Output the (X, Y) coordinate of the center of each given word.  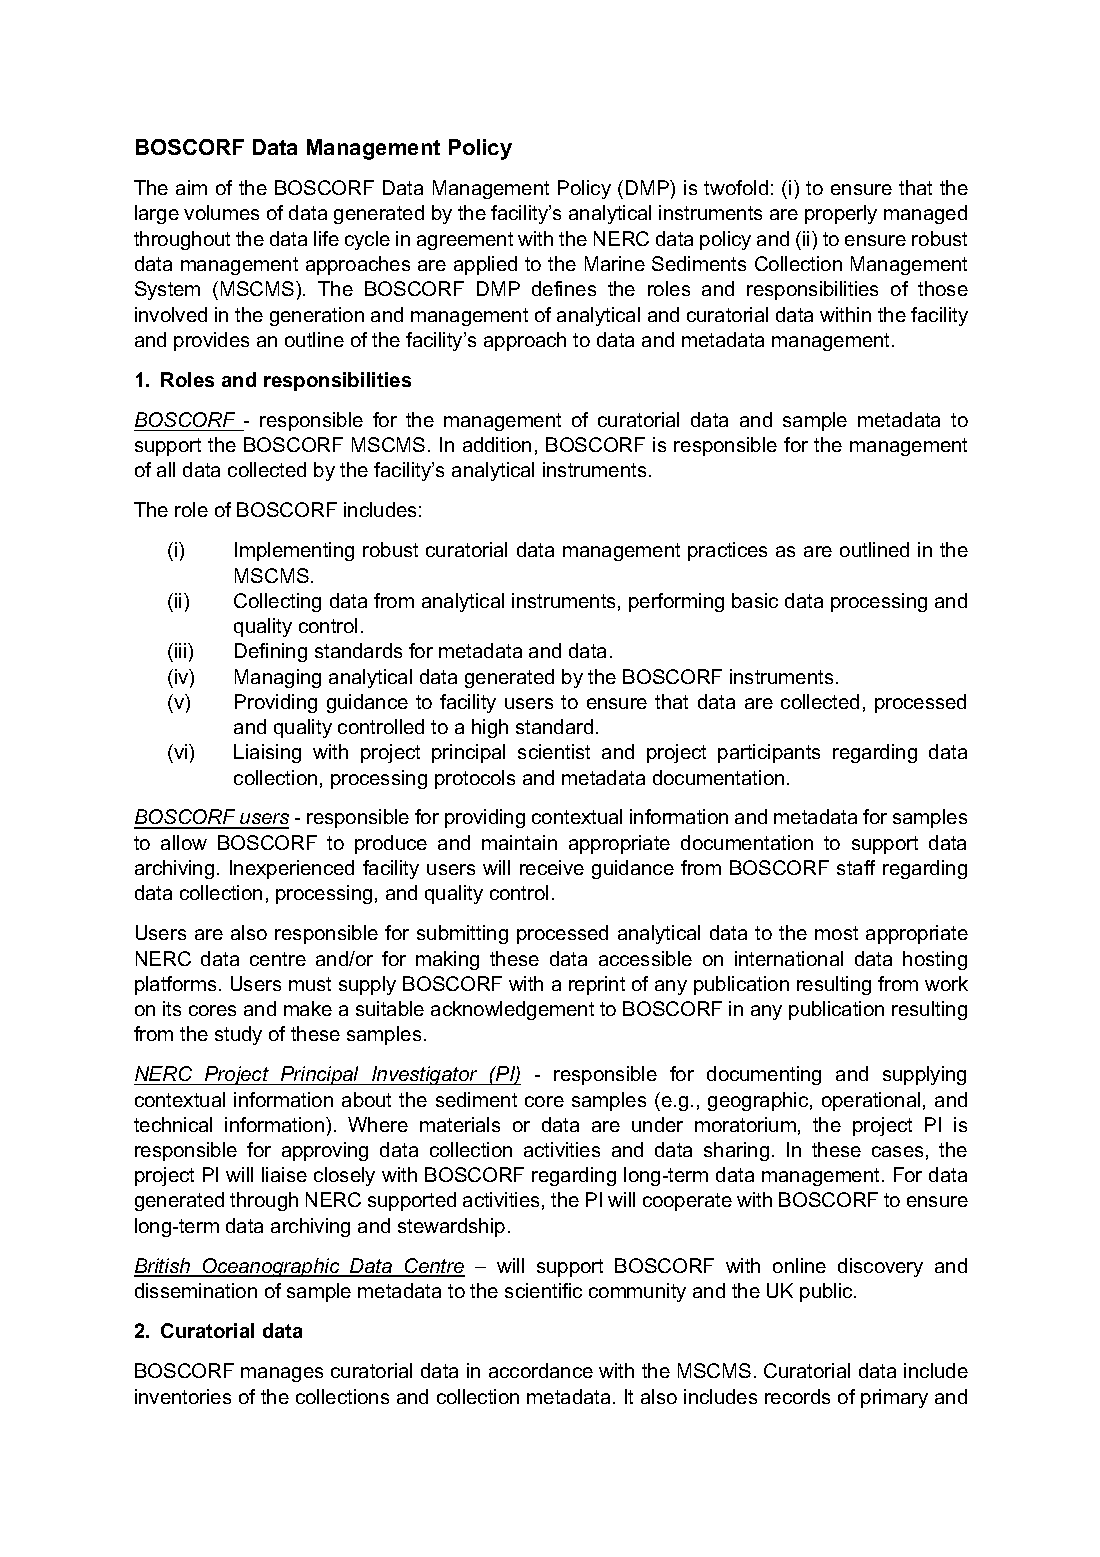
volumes (221, 212)
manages (282, 1374)
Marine (615, 263)
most (836, 933)
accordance (541, 1370)
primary (894, 1398)
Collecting (277, 602)
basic (755, 600)
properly (841, 214)
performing (676, 602)
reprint (597, 985)
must (310, 984)
